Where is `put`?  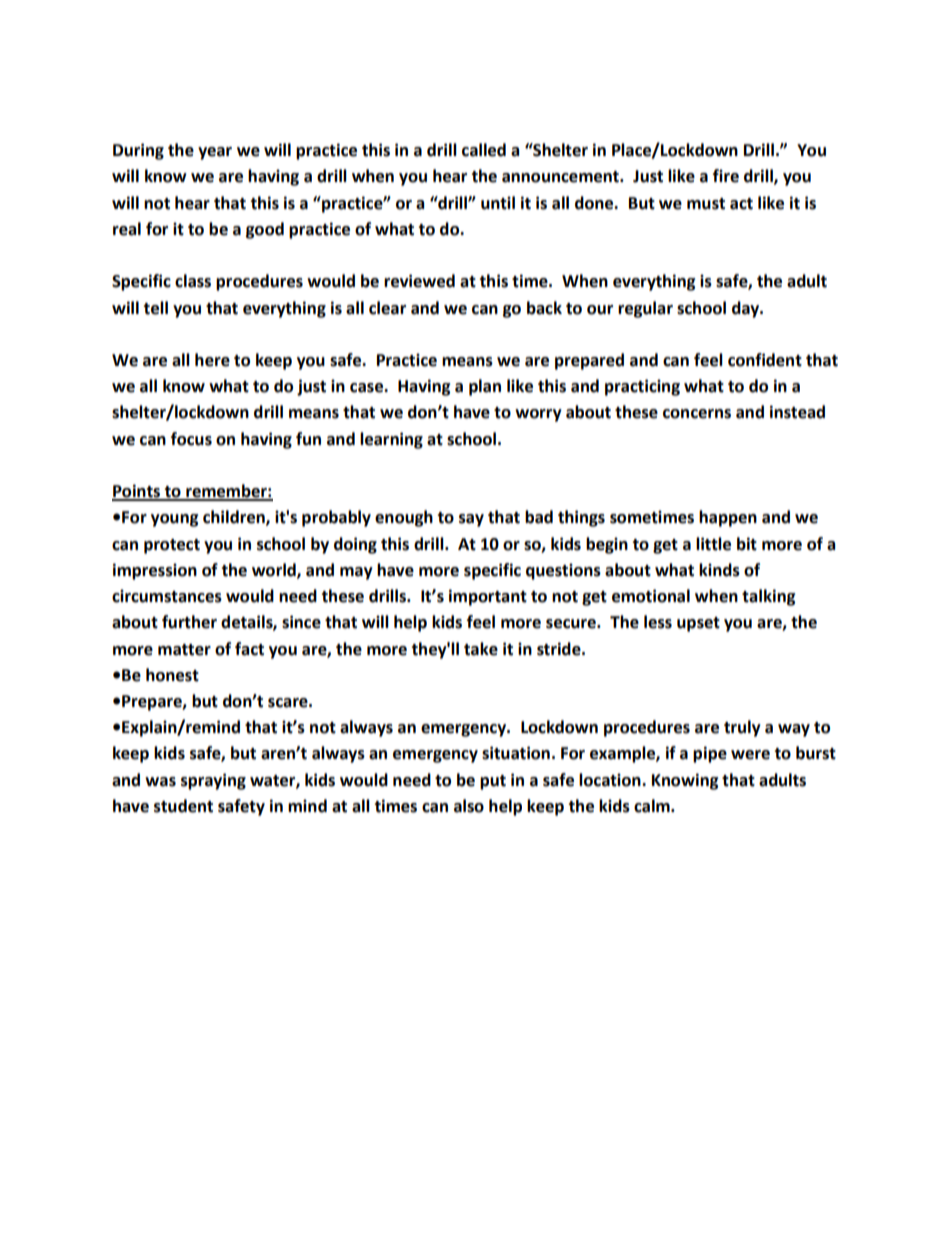 put is located at coordinates (493, 782).
